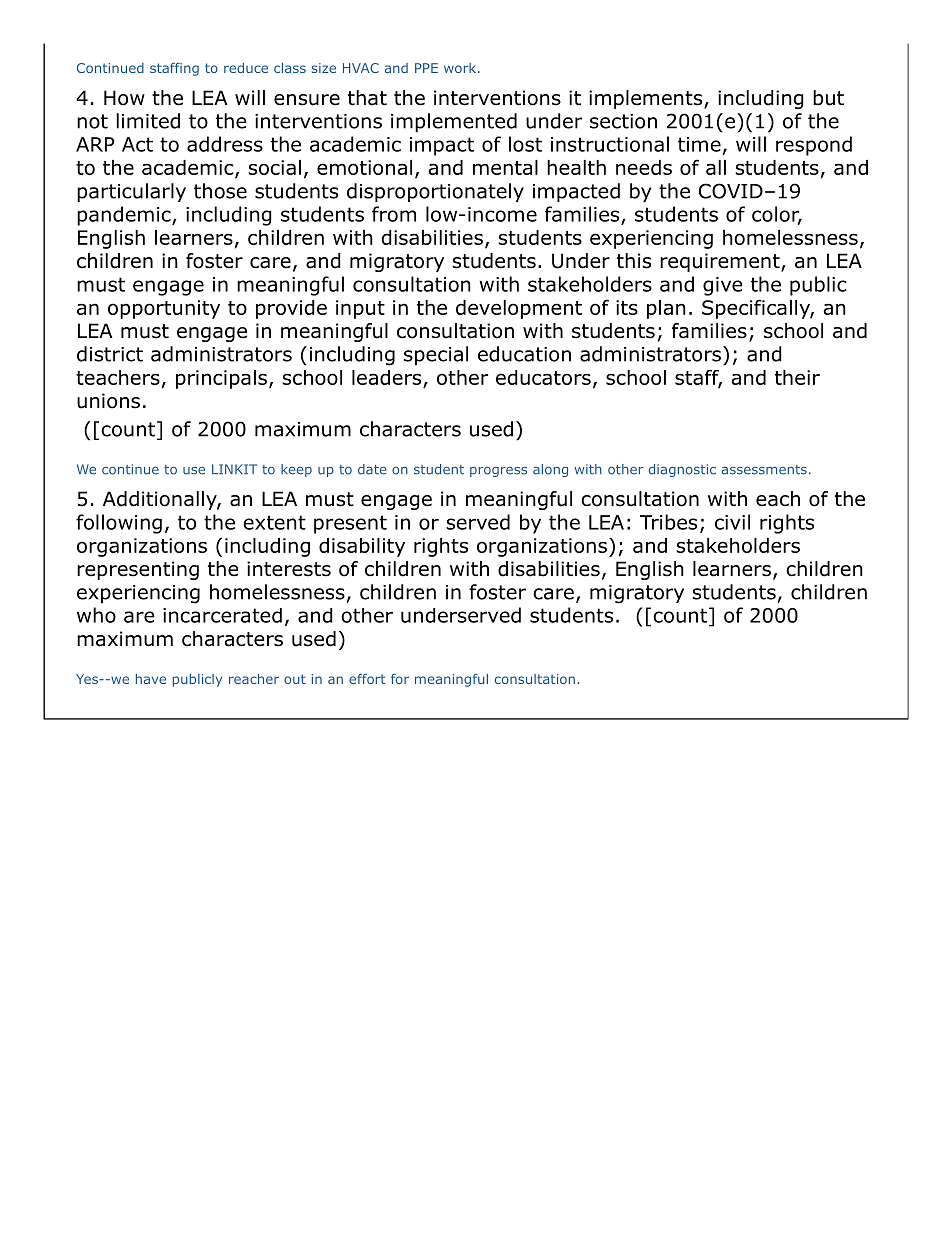 Image resolution: width=952 pixels, height=1233 pixels. Describe the element at coordinates (362, 547) in the document. I see `disability` at that location.
